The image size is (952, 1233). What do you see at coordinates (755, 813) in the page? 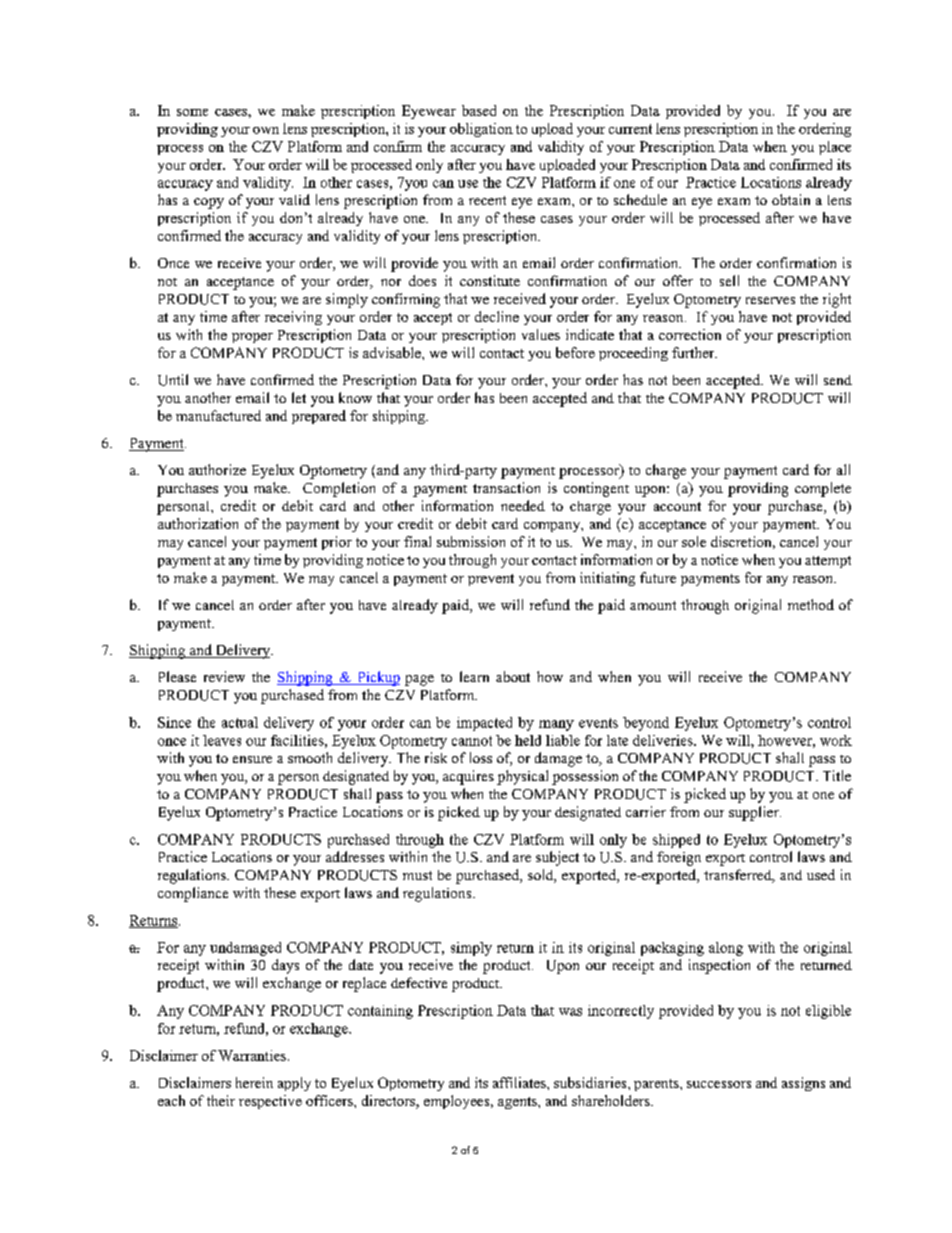
I see `supplier` at bounding box center [755, 813].
